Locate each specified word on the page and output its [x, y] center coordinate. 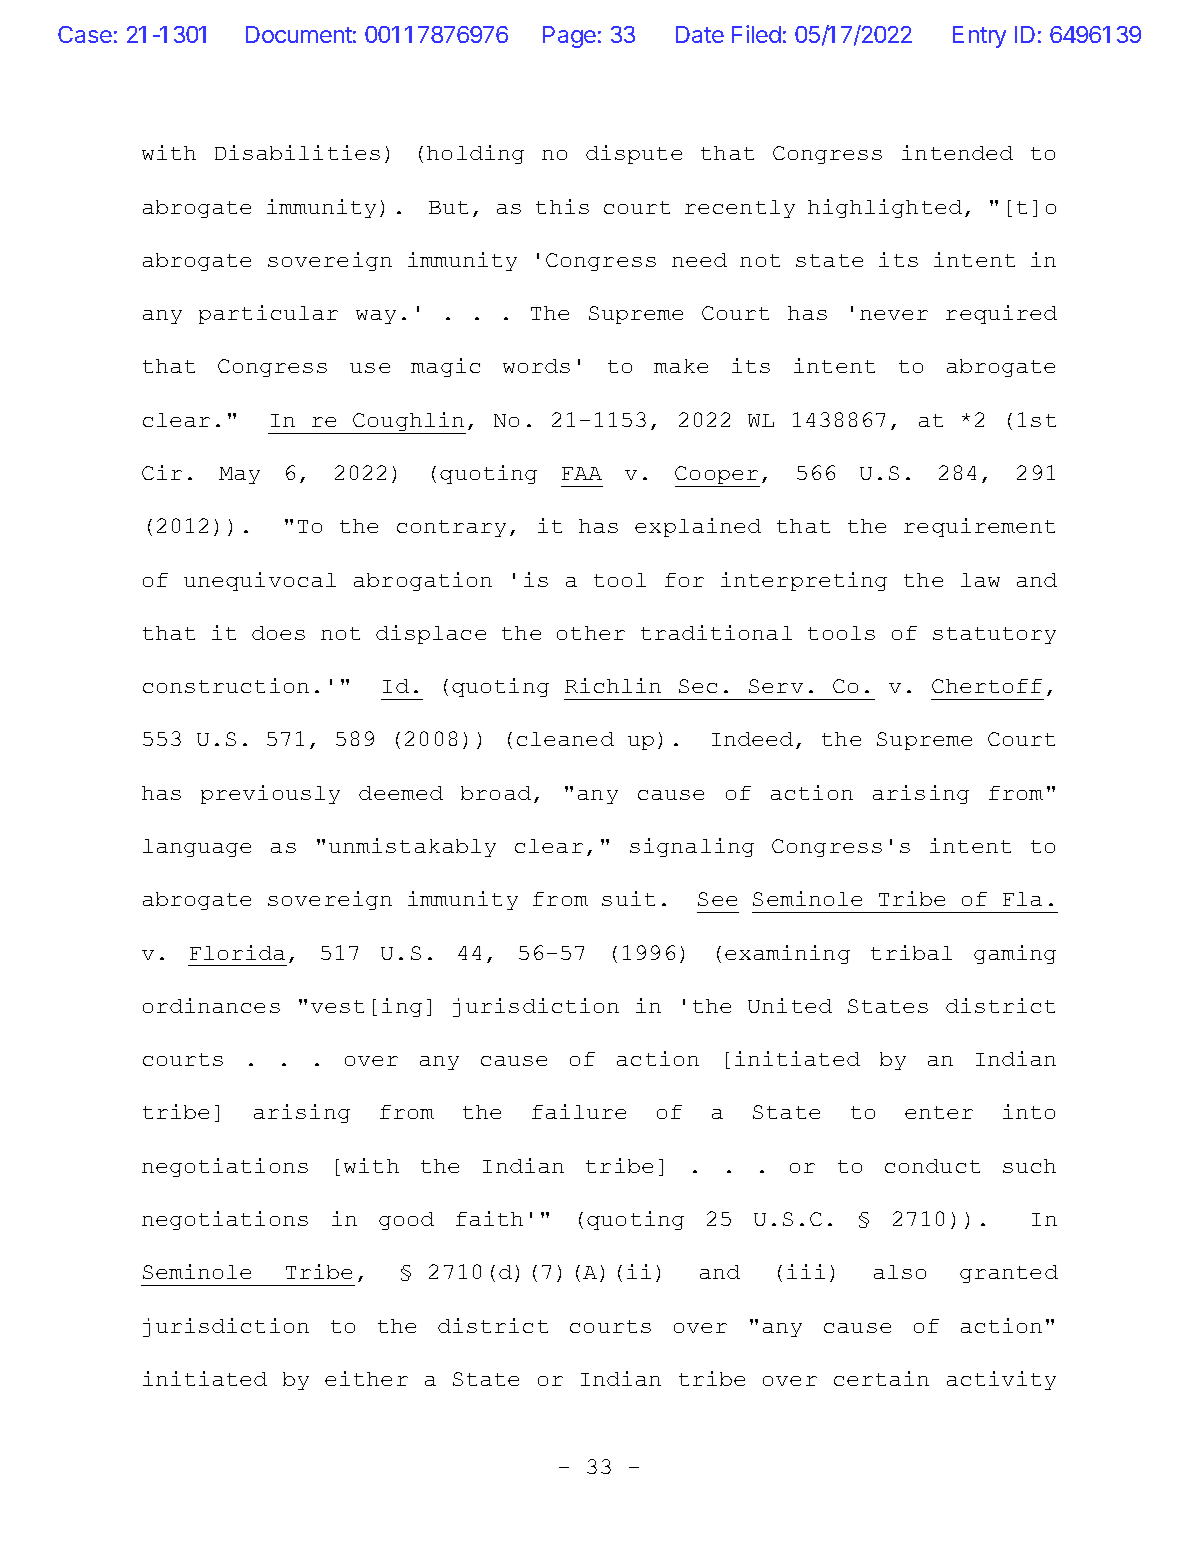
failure [579, 1111]
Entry [979, 37]
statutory [994, 635]
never [894, 315]
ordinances [211, 1005]
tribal [911, 952]
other [591, 633]
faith [489, 1218]
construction [226, 685]
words [536, 366]
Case [85, 34]
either [366, 1378]
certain [881, 1378]
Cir [162, 472]
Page [569, 37]
